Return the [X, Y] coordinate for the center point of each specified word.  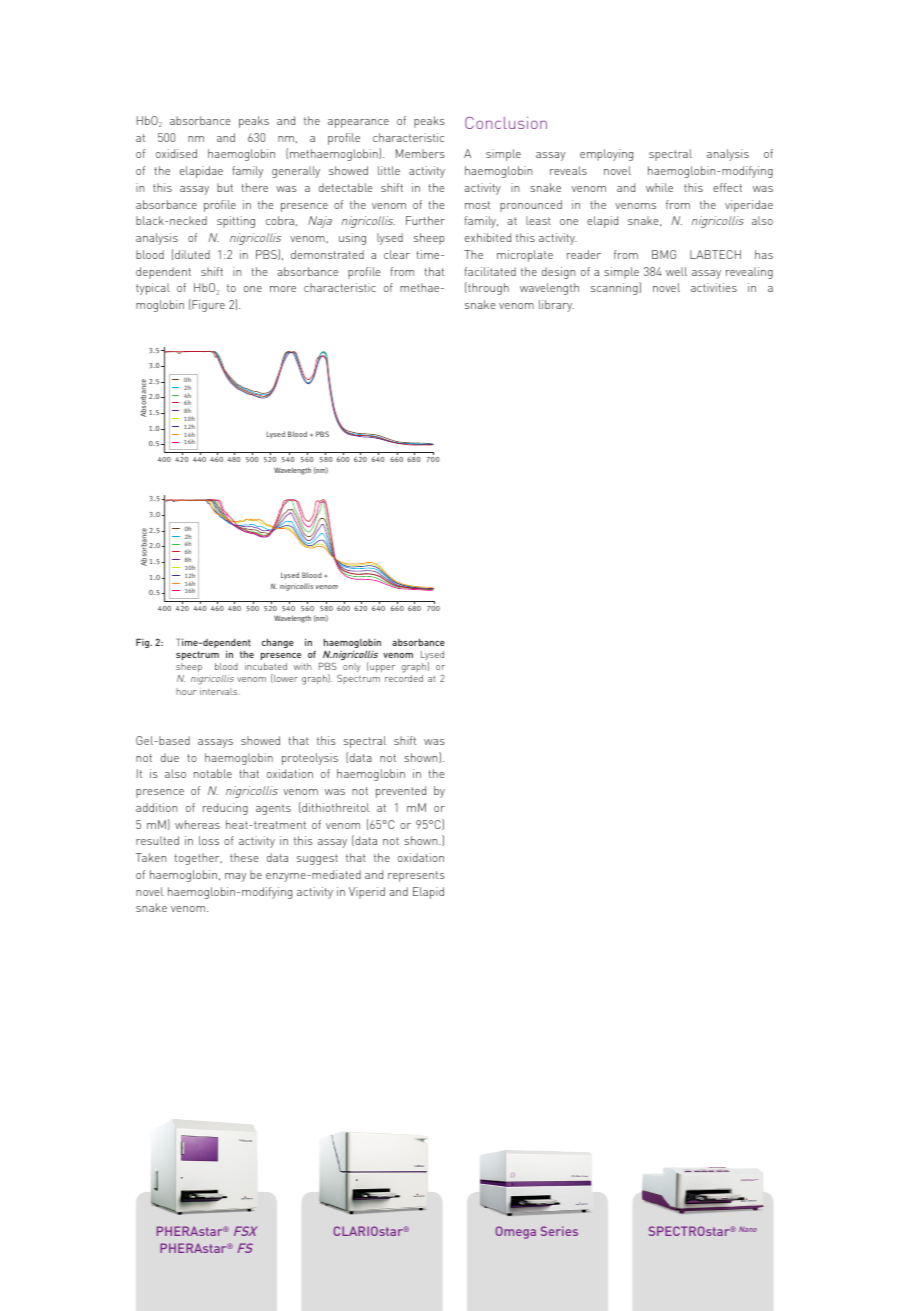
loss [209, 840]
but [225, 187]
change [278, 643]
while [659, 187]
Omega [516, 1232]
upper [382, 668]
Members [420, 153]
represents [416, 876]
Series [559, 1231]
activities [714, 287]
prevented [401, 792]
